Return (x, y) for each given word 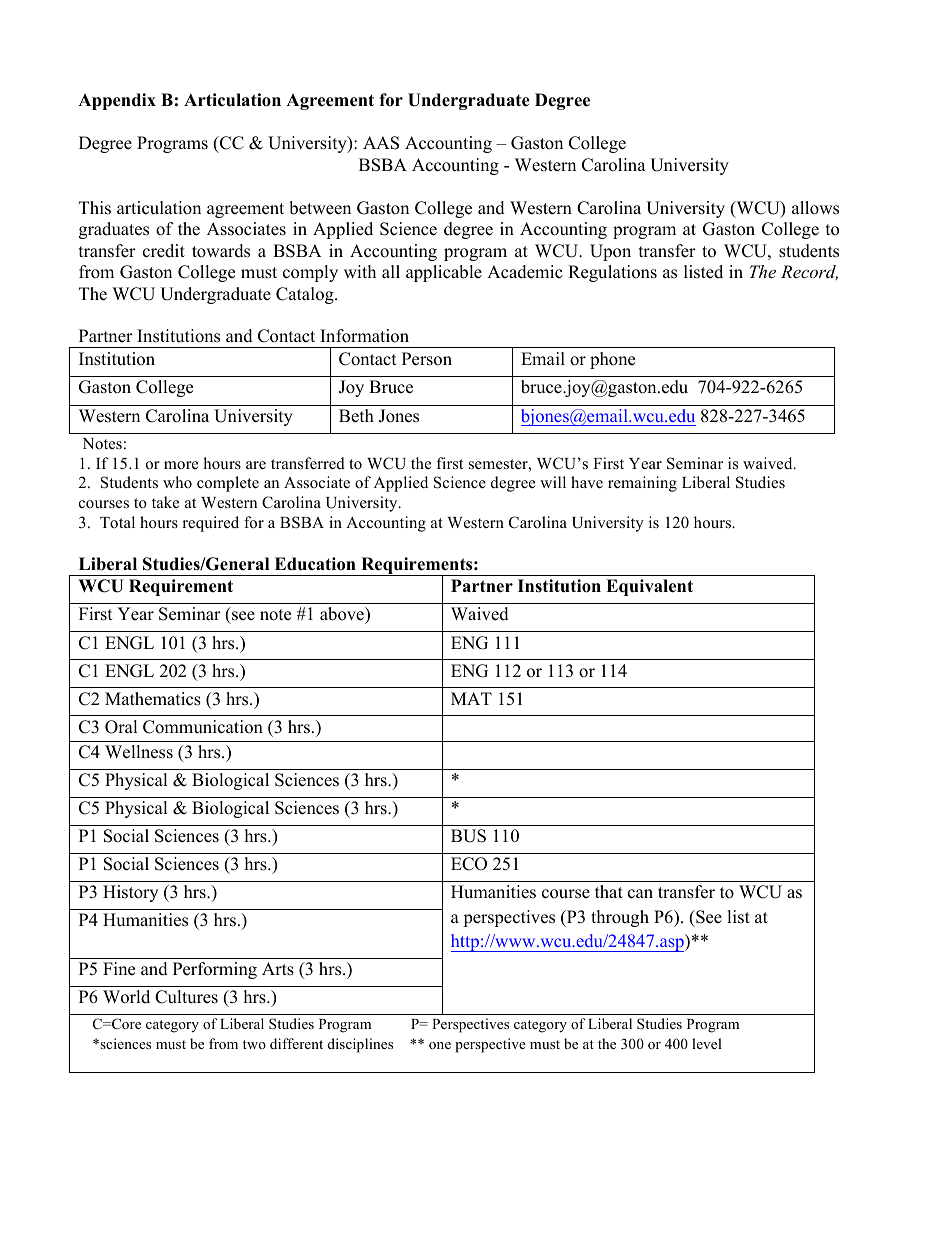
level (707, 1043)
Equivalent (649, 587)
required (210, 524)
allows (815, 208)
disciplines (360, 1045)
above (343, 615)
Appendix (117, 101)
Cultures (186, 997)
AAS (381, 143)
